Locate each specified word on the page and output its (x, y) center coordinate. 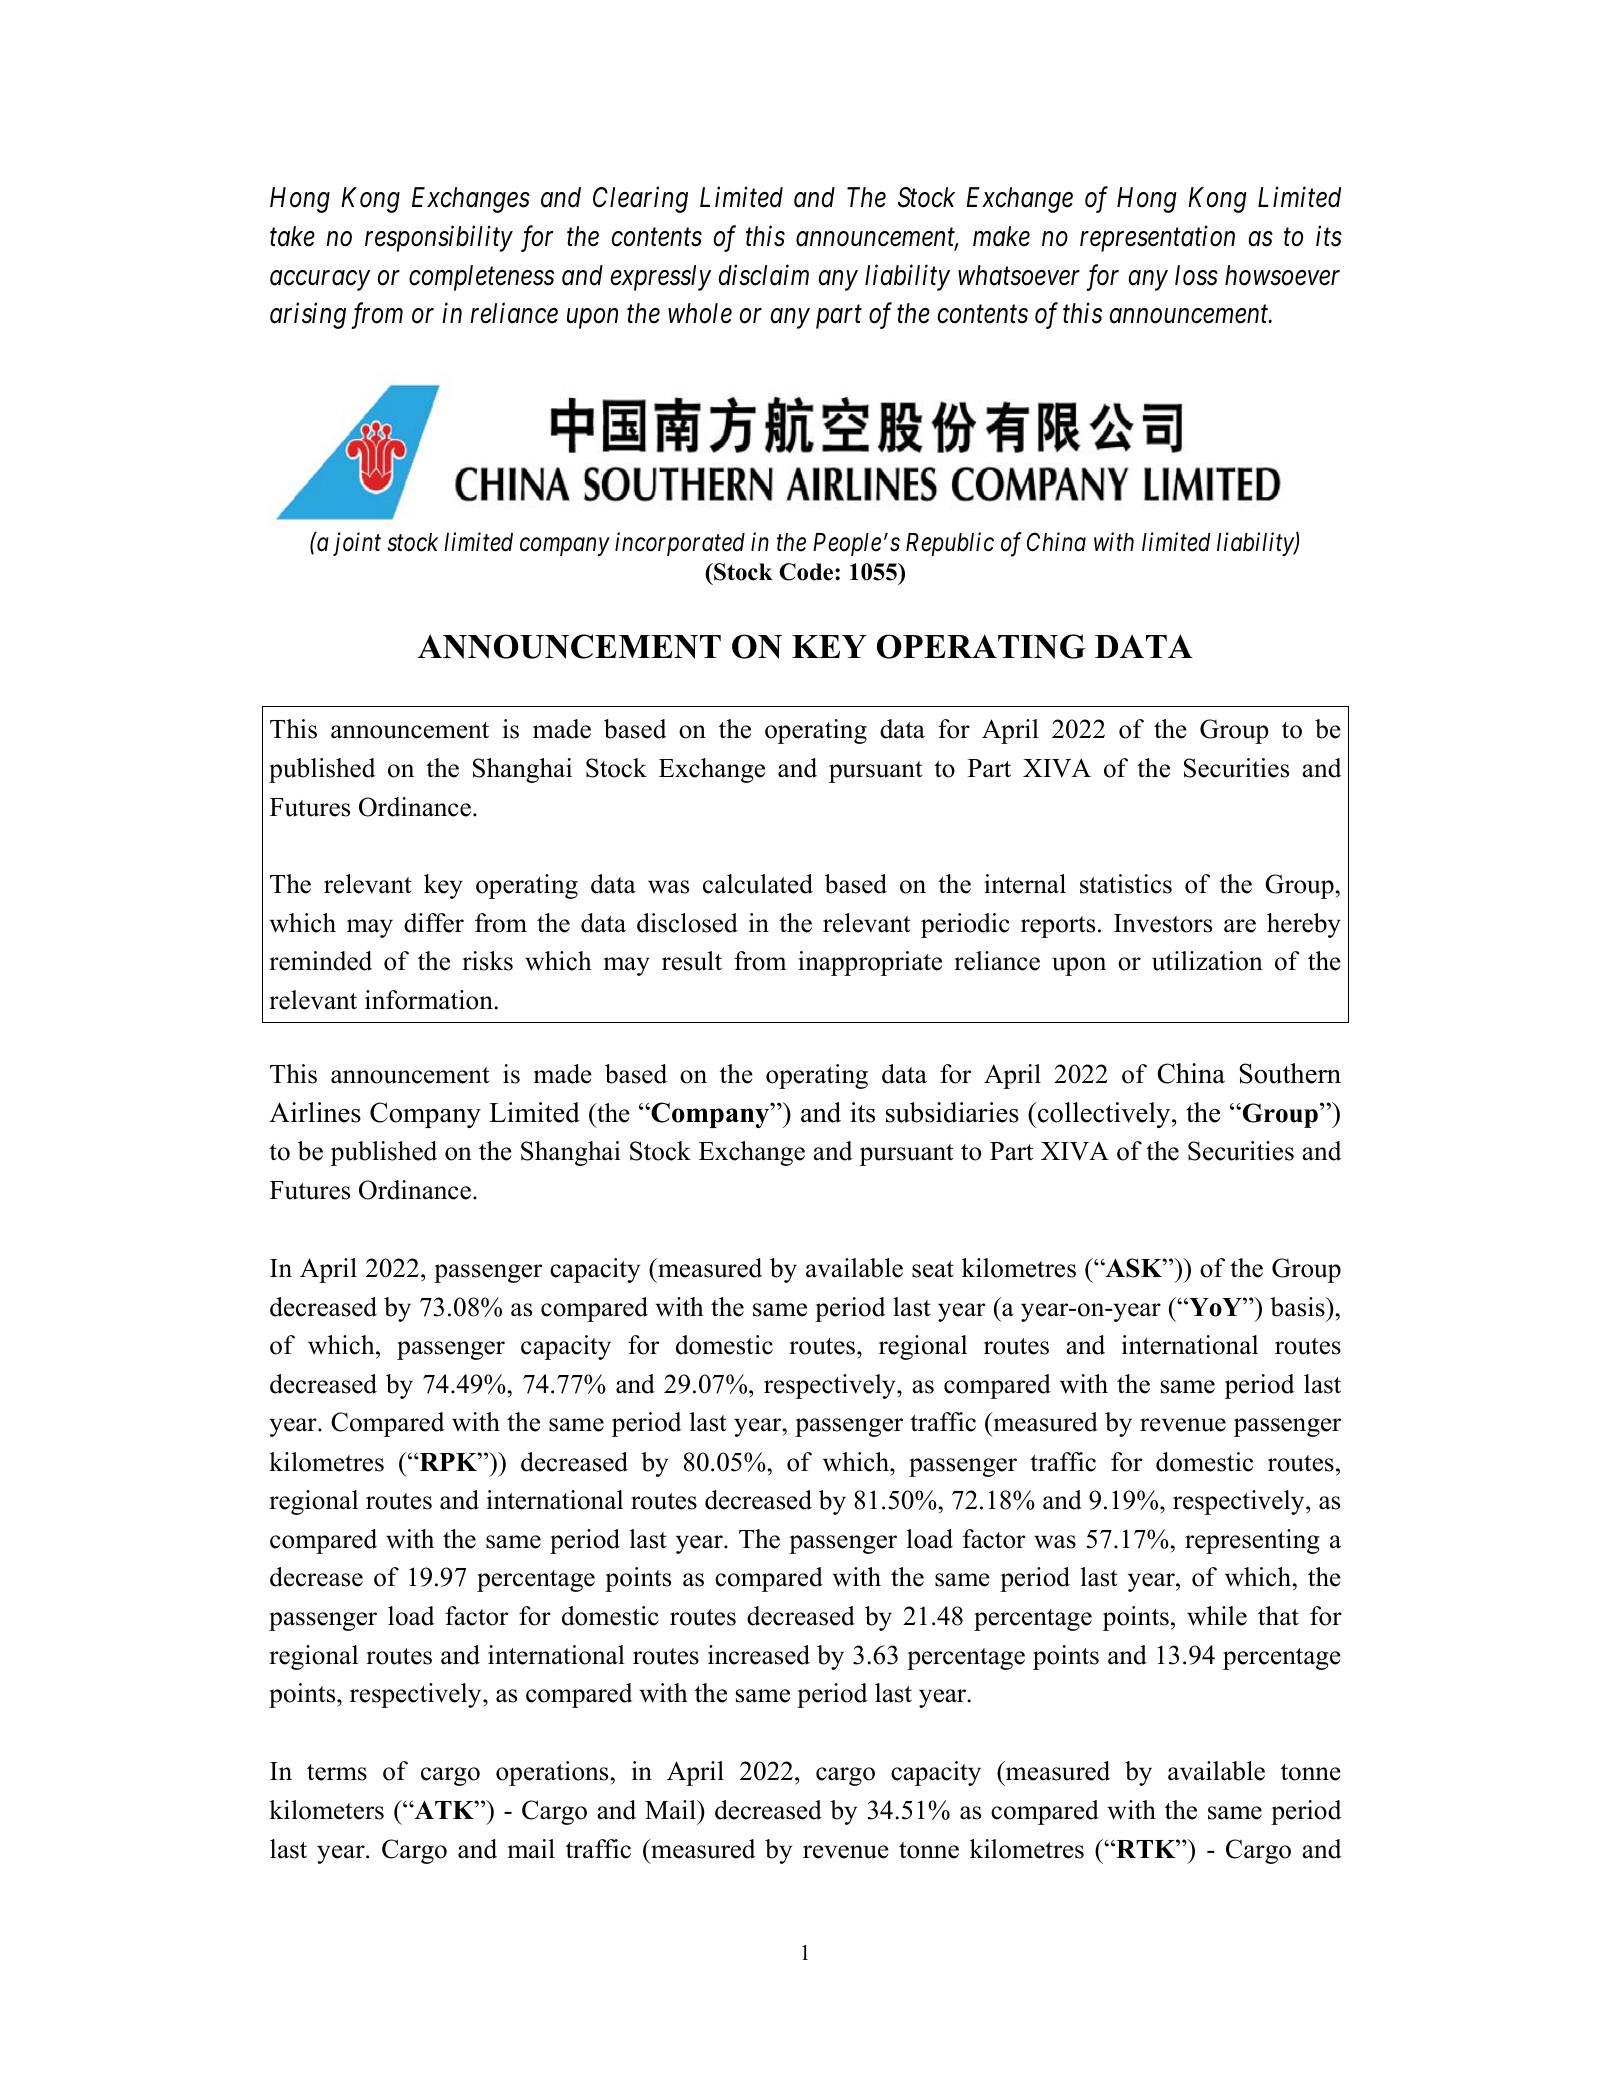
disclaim (764, 275)
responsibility (439, 238)
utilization (1207, 961)
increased (759, 1655)
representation (1157, 239)
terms (337, 1772)
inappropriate (870, 963)
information (430, 1000)
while (1217, 1616)
